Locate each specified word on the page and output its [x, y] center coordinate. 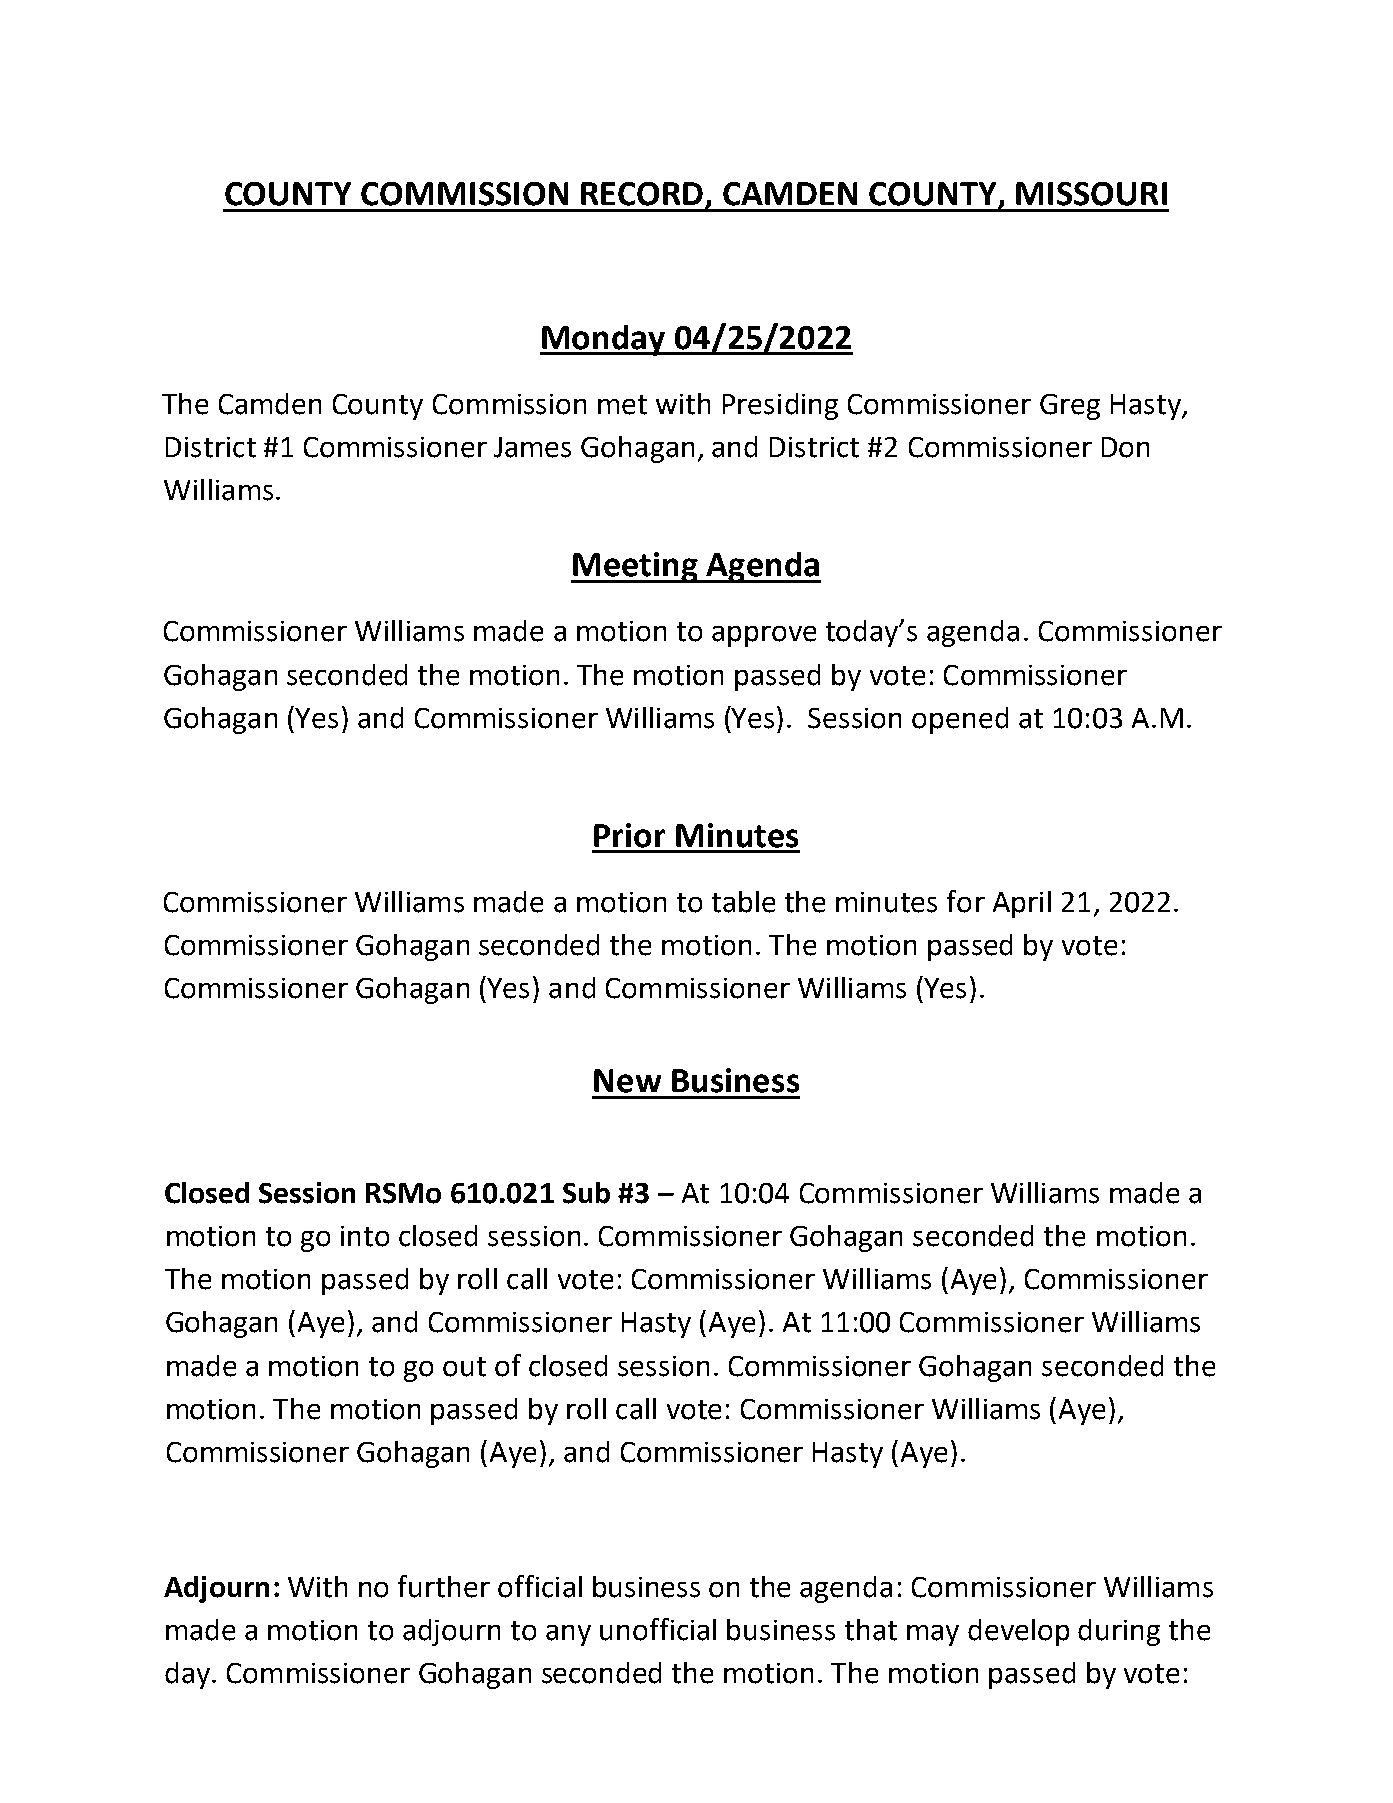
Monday [603, 340]
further [444, 1586]
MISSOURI [1091, 194]
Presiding [780, 406]
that [871, 1630]
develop [1018, 1632]
